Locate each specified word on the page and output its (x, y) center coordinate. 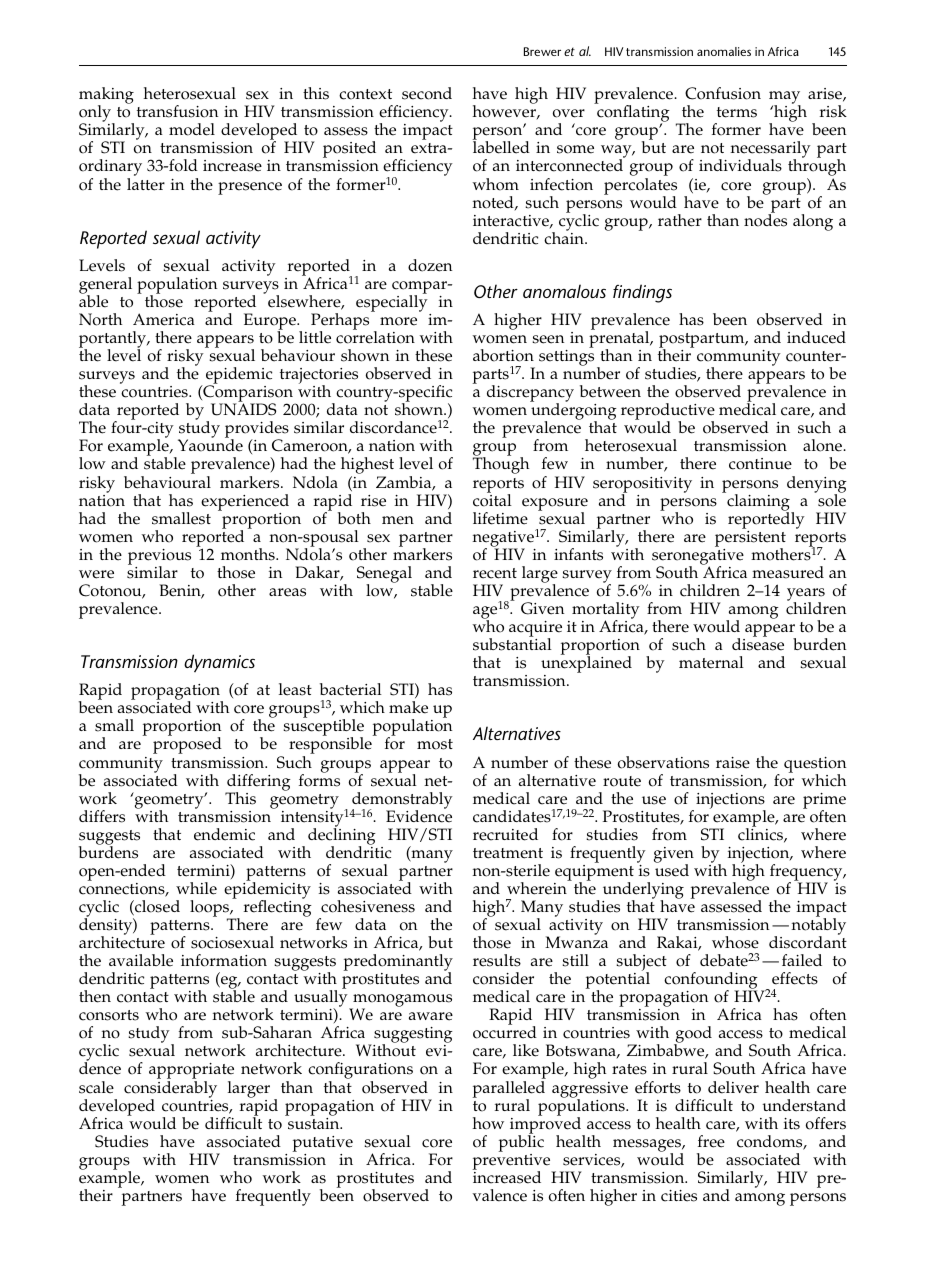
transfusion (177, 111)
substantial (512, 643)
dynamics (219, 663)
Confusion (723, 93)
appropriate (191, 1072)
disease (758, 643)
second (427, 93)
